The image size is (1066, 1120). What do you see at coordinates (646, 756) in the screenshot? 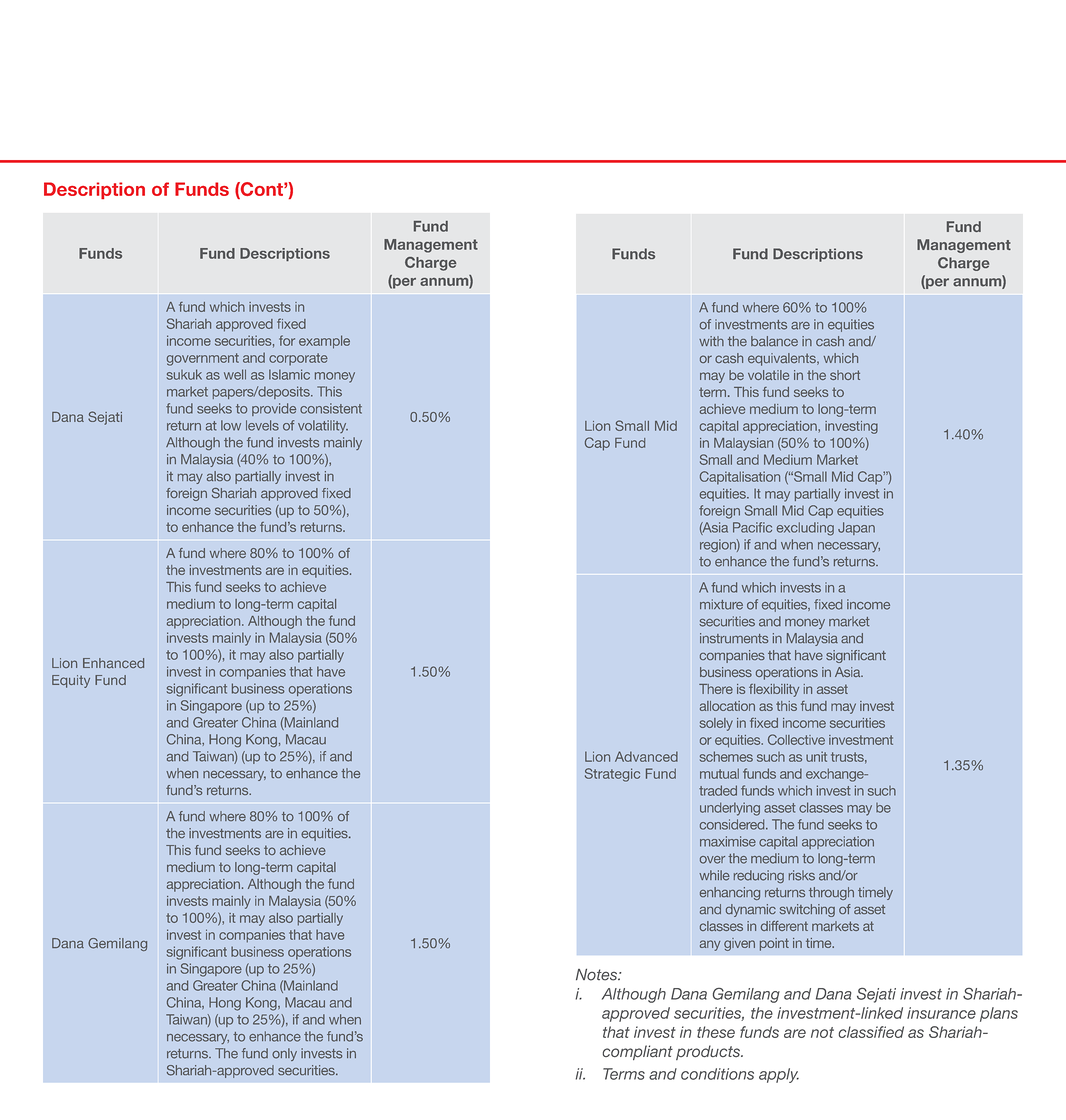
I see `Advanced` at bounding box center [646, 756].
